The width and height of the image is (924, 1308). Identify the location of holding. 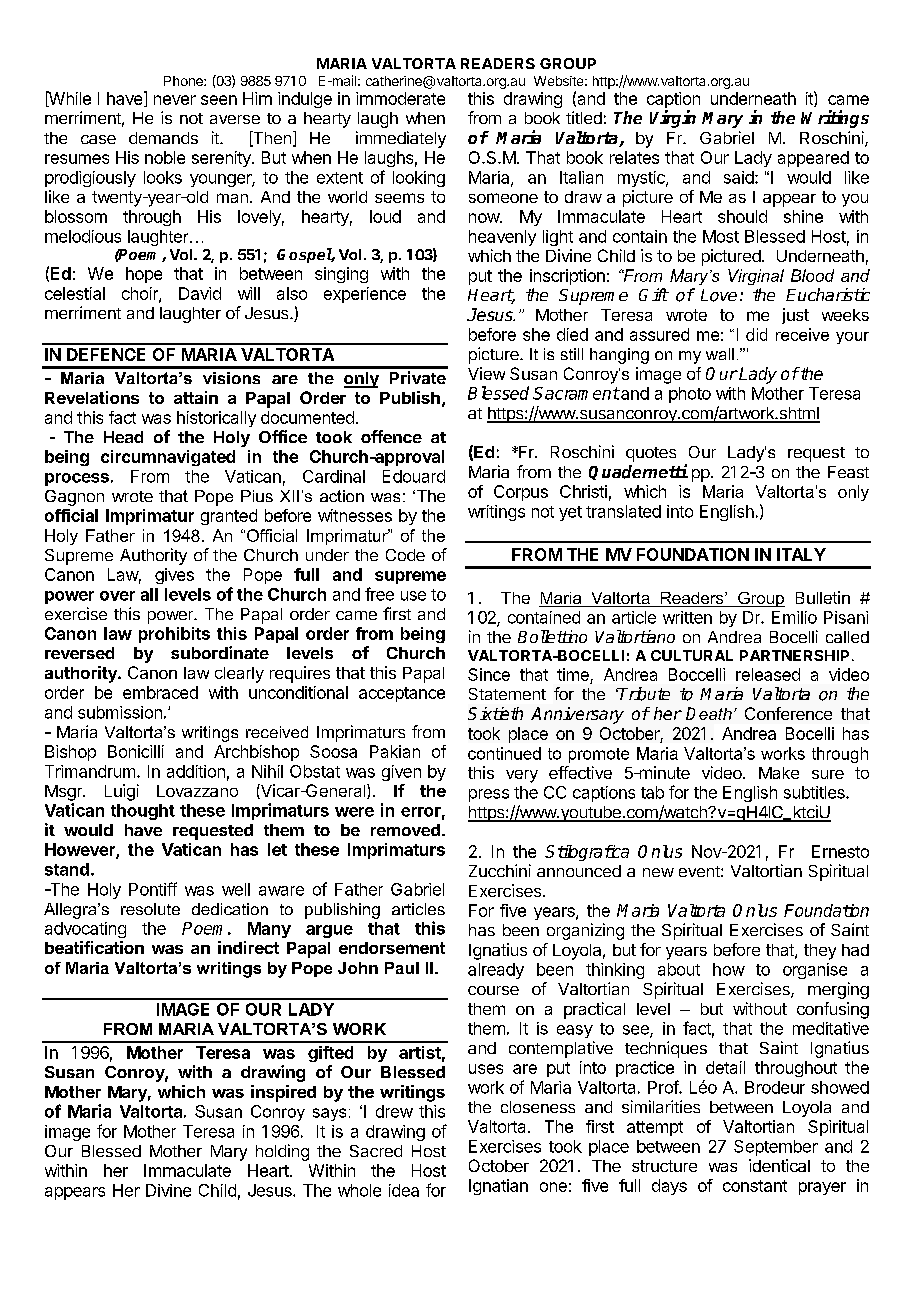
(282, 1152).
